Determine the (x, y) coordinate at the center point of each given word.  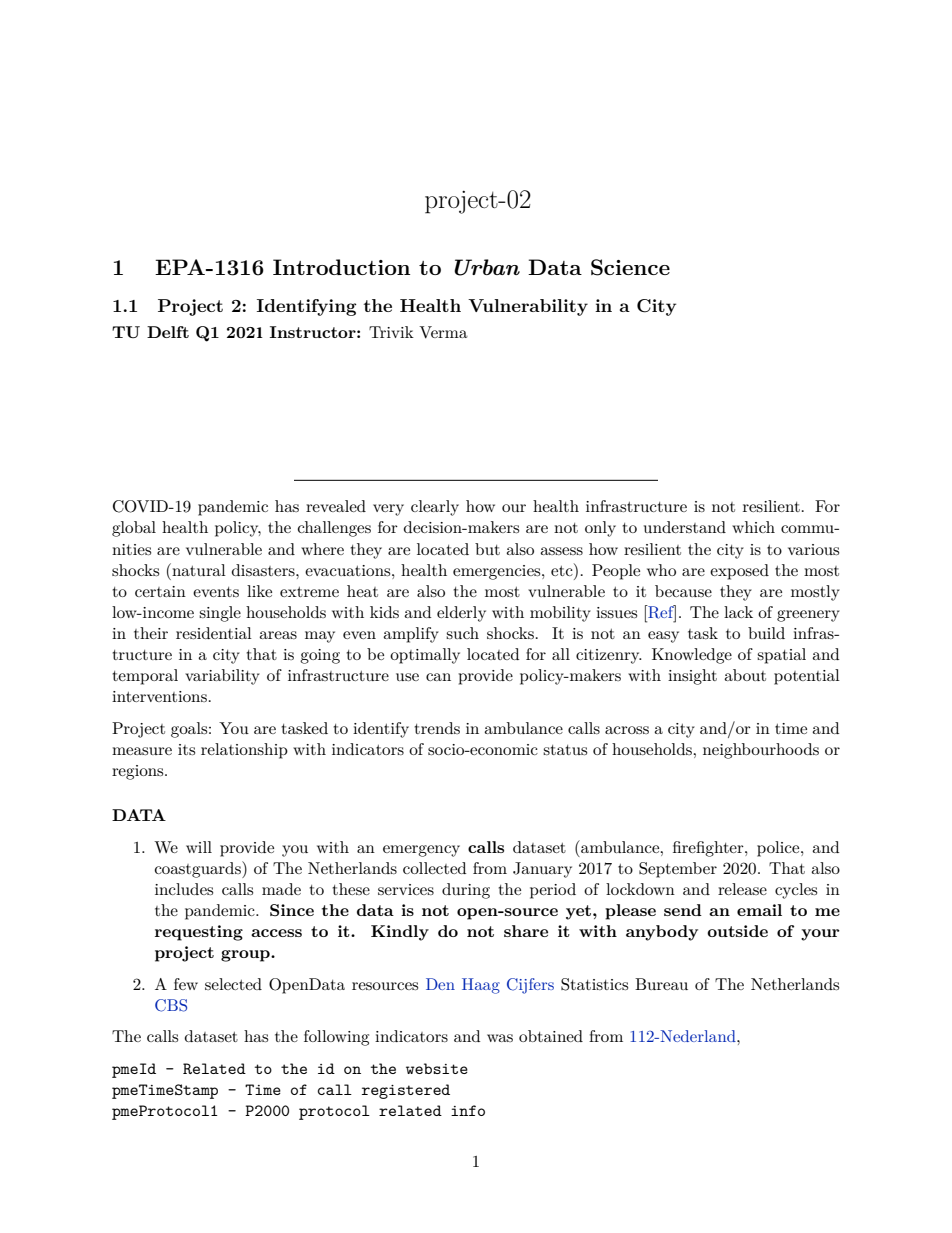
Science (630, 267)
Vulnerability (528, 307)
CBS (171, 1005)
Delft (168, 332)
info (468, 1110)
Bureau (661, 984)
